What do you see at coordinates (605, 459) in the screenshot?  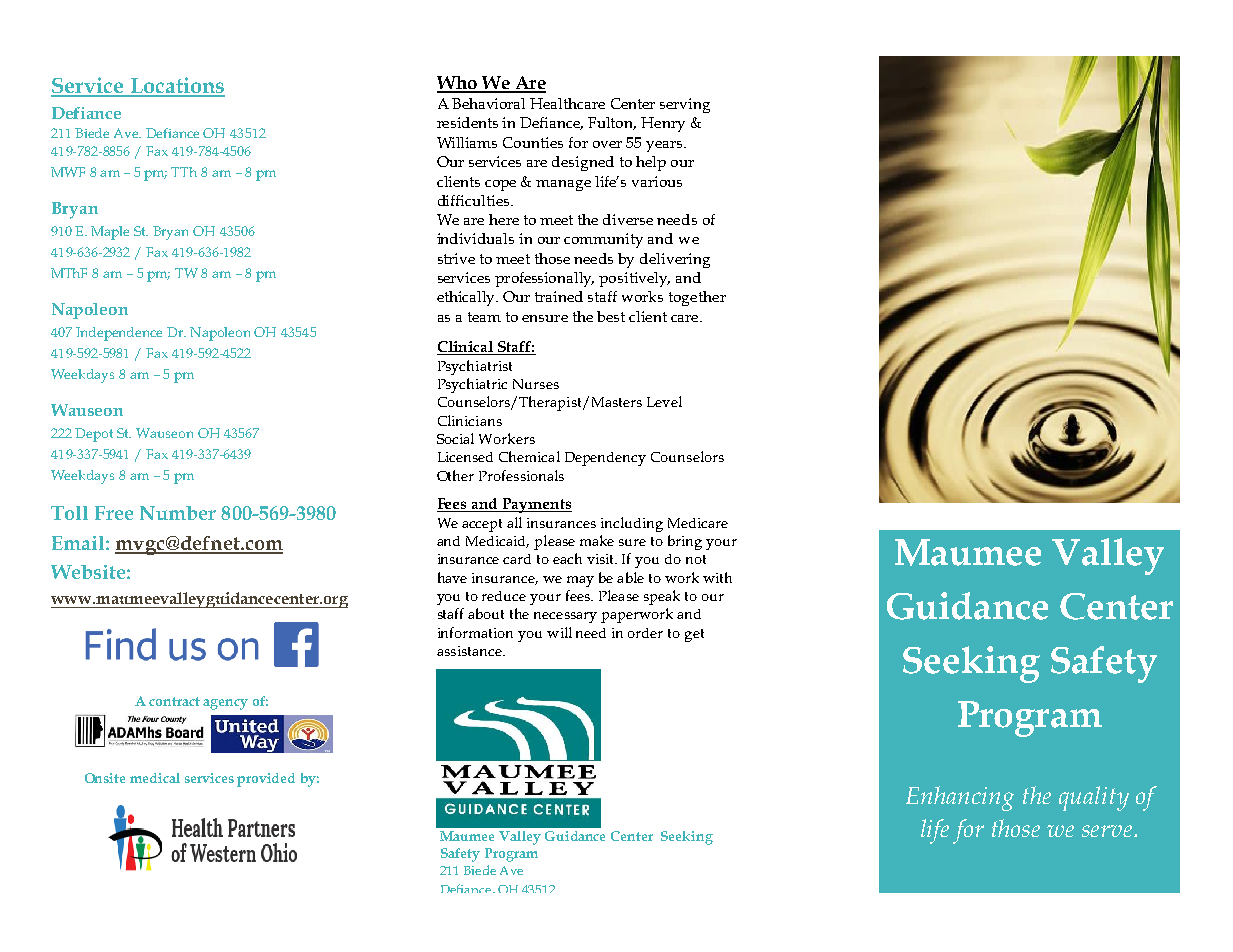 I see `Dependency` at bounding box center [605, 459].
